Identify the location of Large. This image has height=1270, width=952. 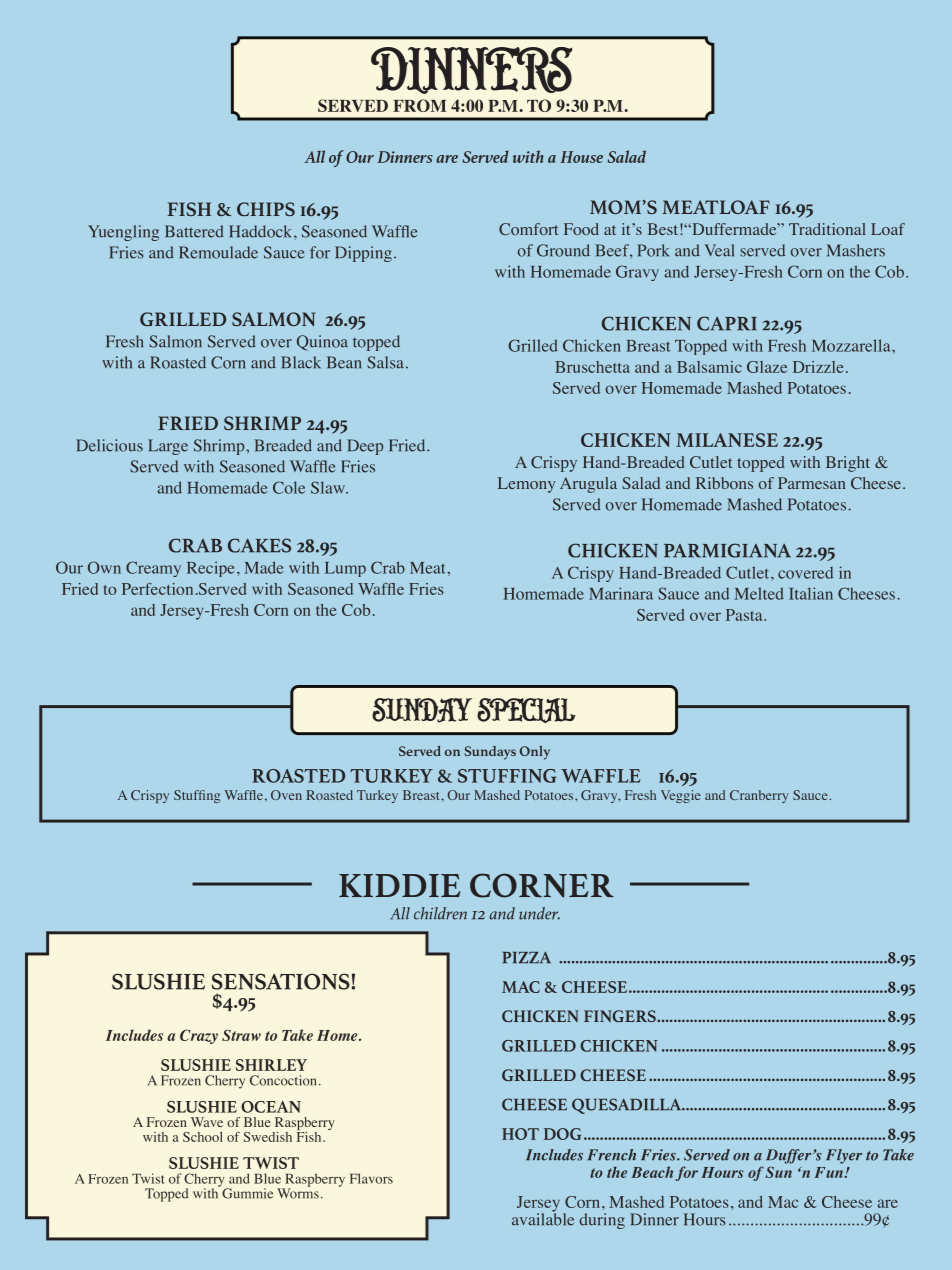
(168, 447).
